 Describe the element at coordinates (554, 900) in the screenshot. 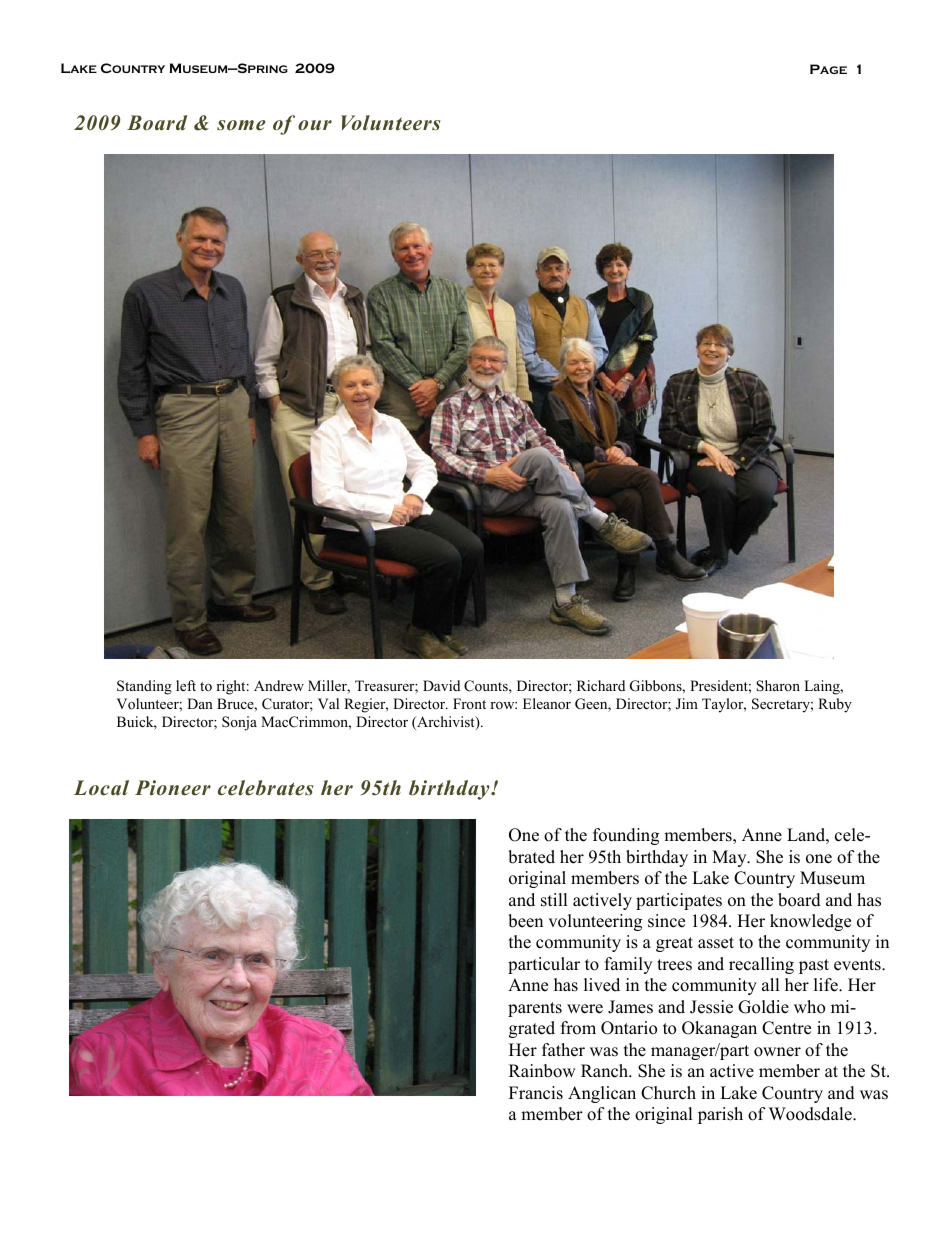

I see `still` at that location.
